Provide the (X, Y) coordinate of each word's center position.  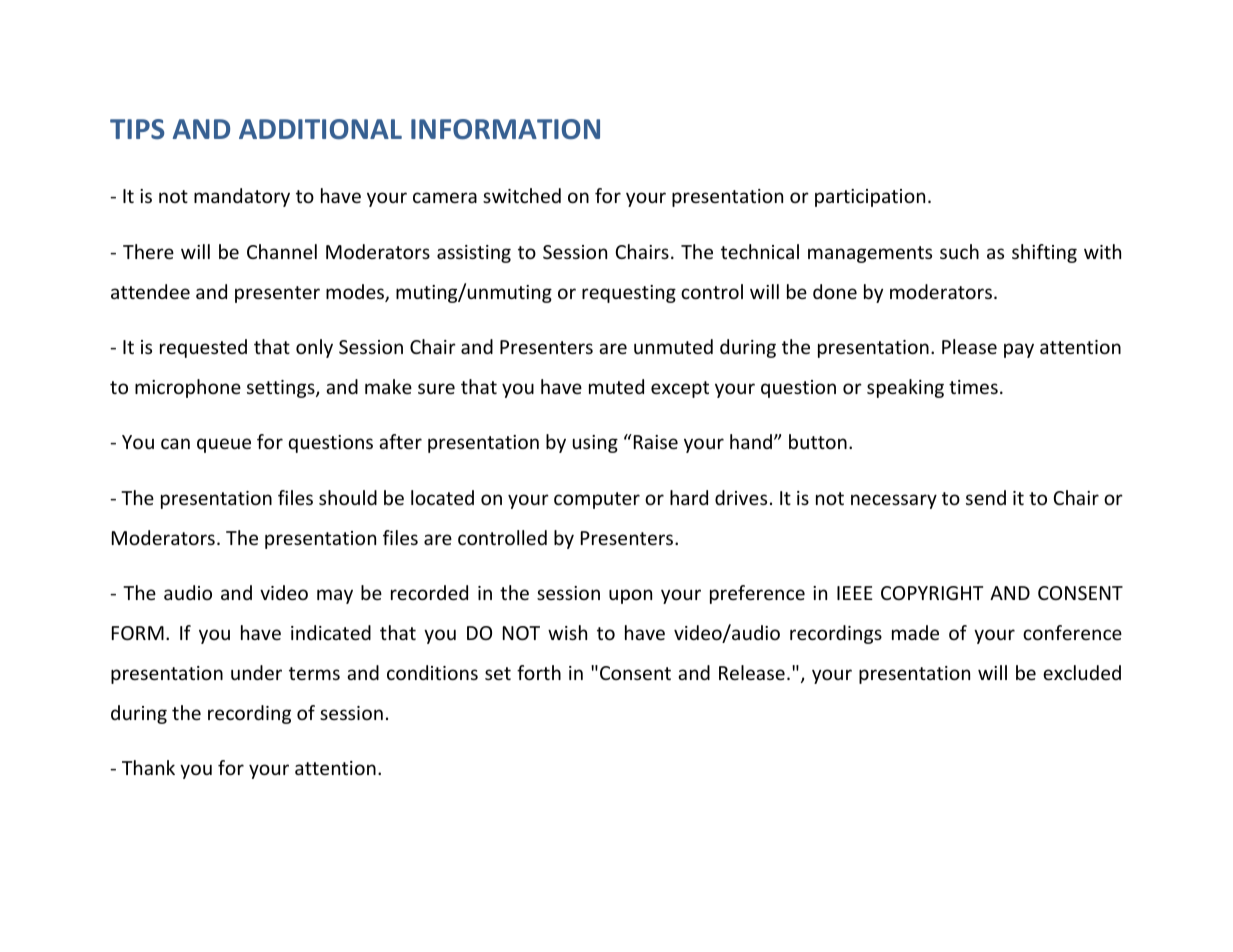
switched (522, 195)
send (986, 497)
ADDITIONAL (320, 129)
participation (870, 198)
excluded (1082, 672)
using (595, 444)
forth (539, 672)
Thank (148, 767)
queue (224, 445)
